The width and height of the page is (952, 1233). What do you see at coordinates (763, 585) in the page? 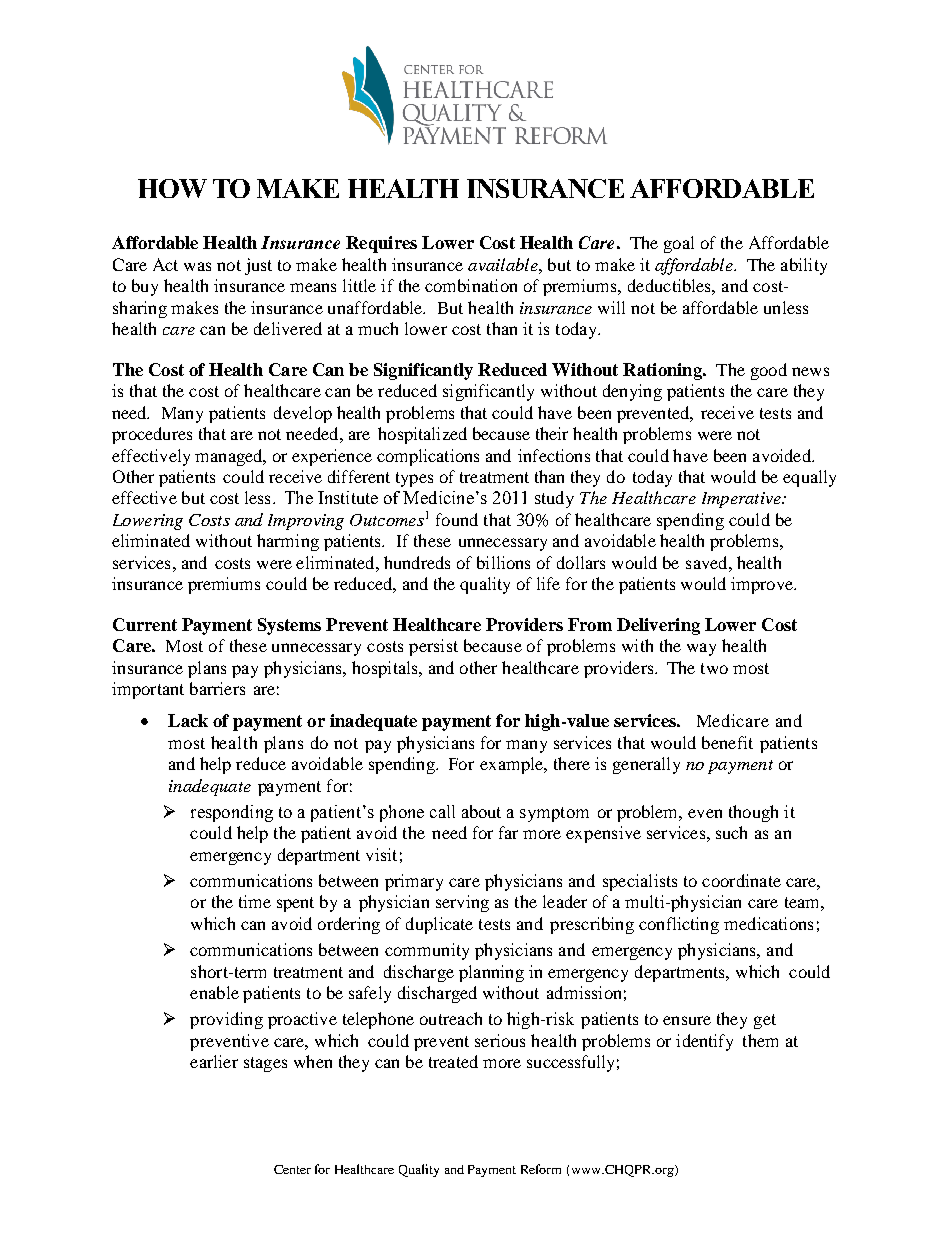
I see `improve` at bounding box center [763, 585].
